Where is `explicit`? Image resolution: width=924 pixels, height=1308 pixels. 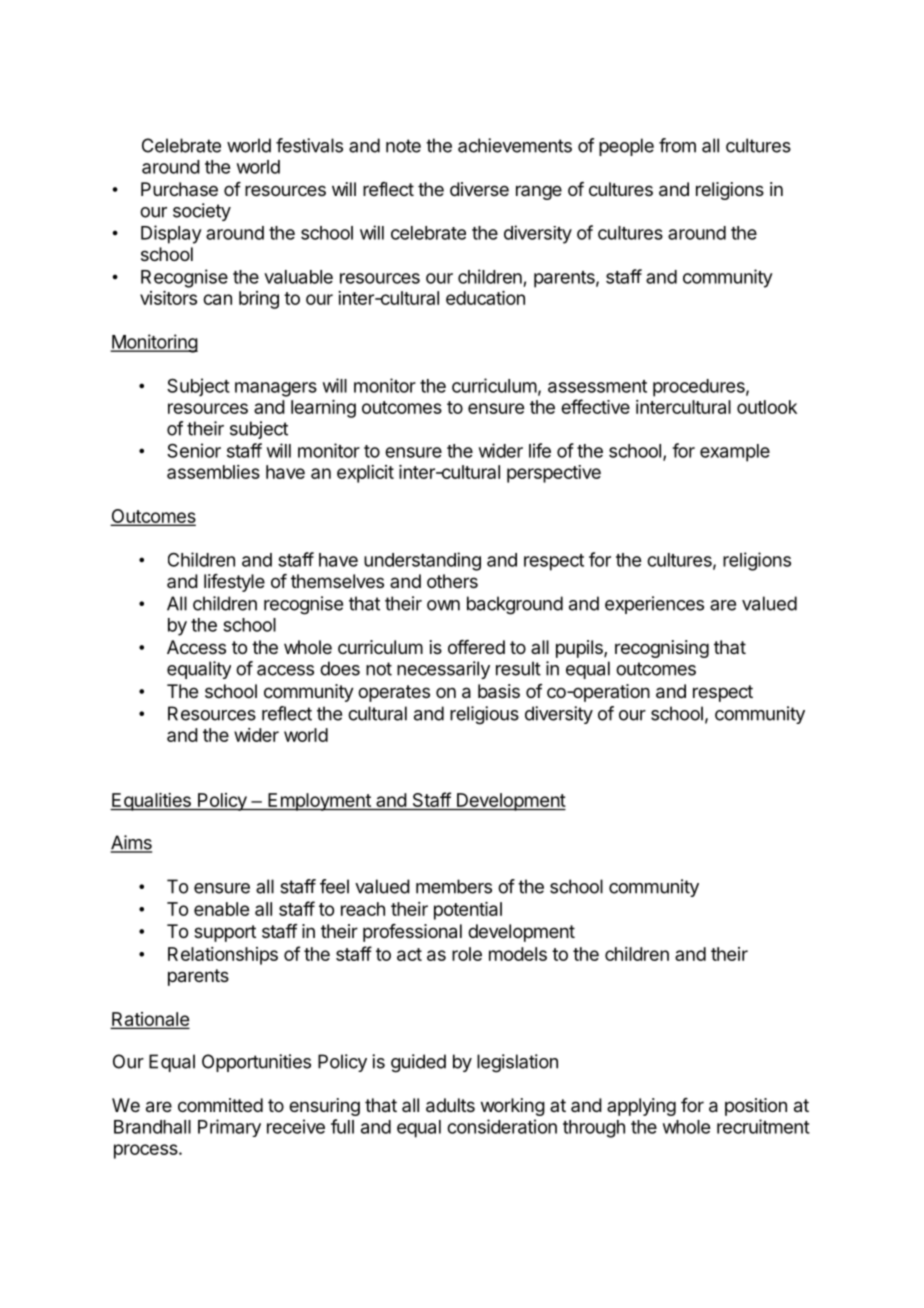
explicit is located at coordinates (365, 474).
